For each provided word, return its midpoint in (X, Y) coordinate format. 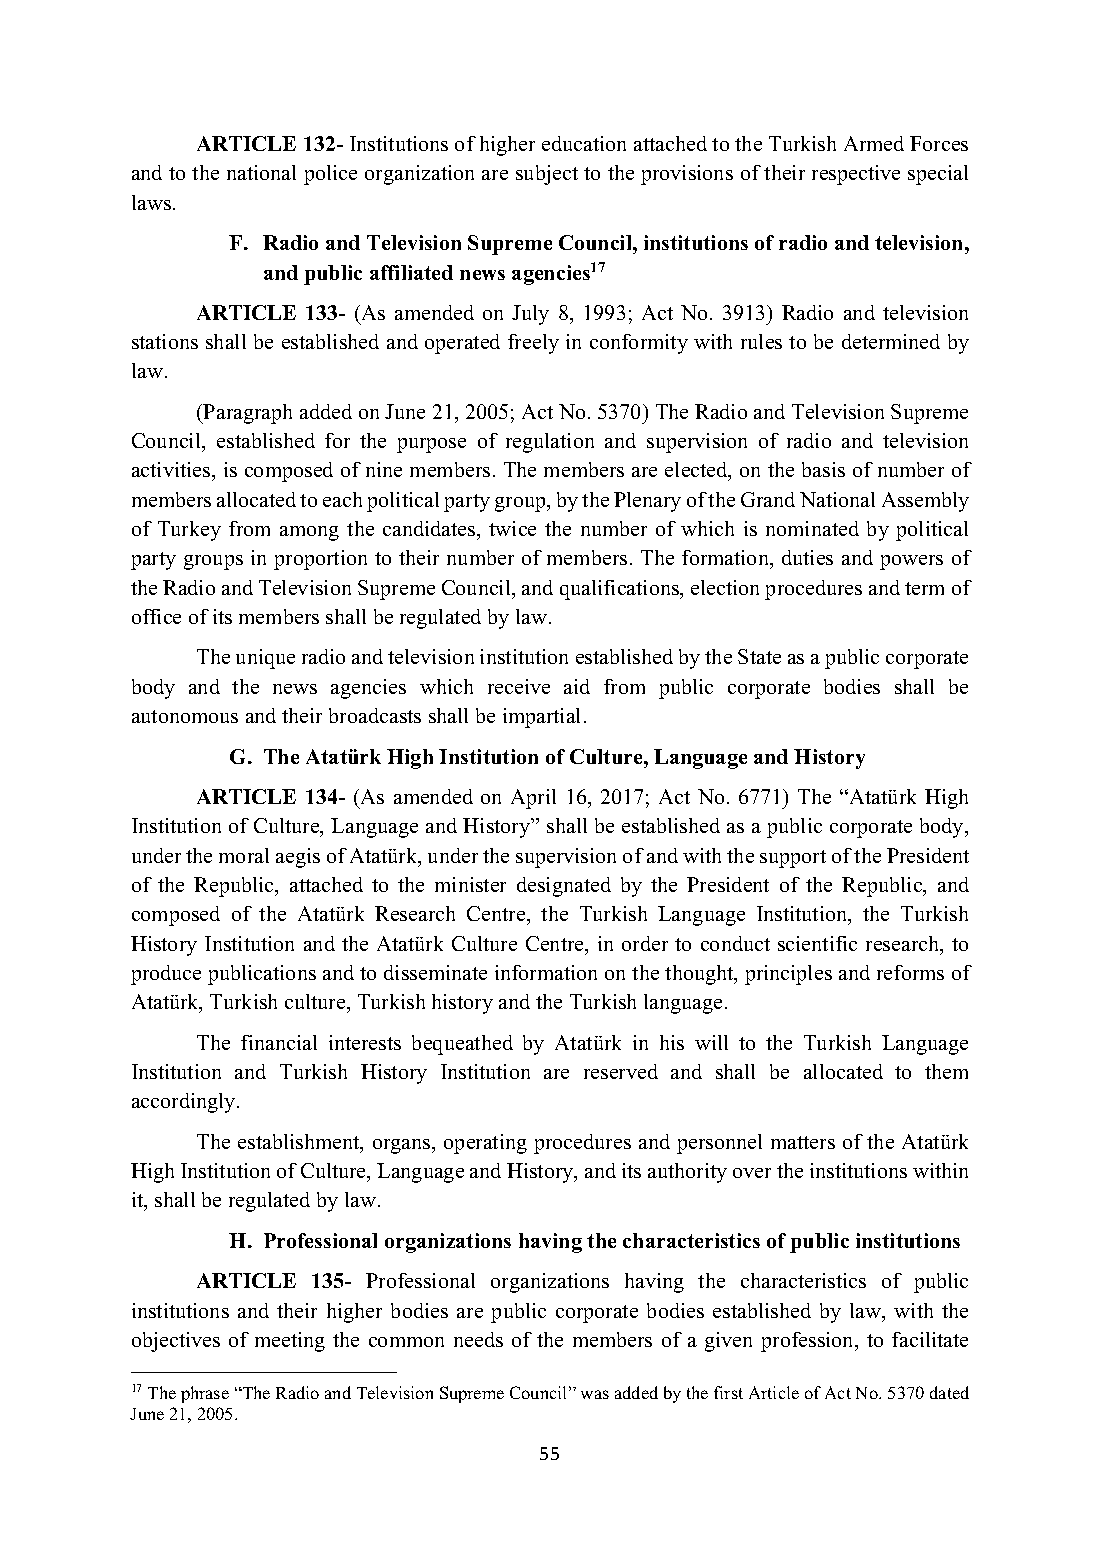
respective (856, 175)
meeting (290, 1342)
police (330, 175)
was (595, 1394)
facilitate (930, 1339)
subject (547, 175)
